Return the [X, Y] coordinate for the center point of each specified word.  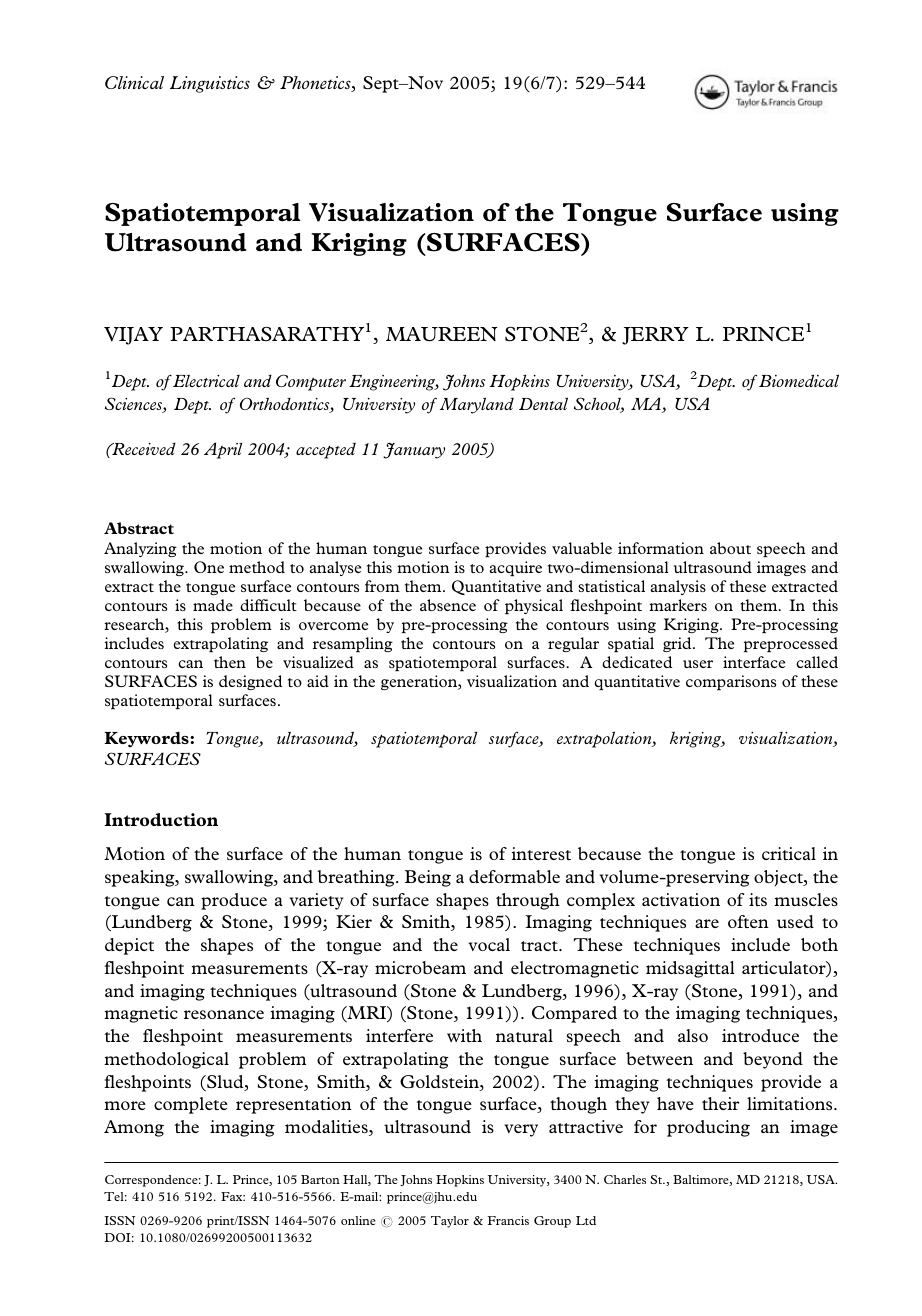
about [730, 548]
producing [708, 1128]
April [223, 450]
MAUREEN [442, 334]
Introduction [161, 819]
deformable [514, 876]
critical [789, 853]
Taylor [450, 1222]
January [414, 450]
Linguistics [210, 84]
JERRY [655, 336]
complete [191, 1105]
